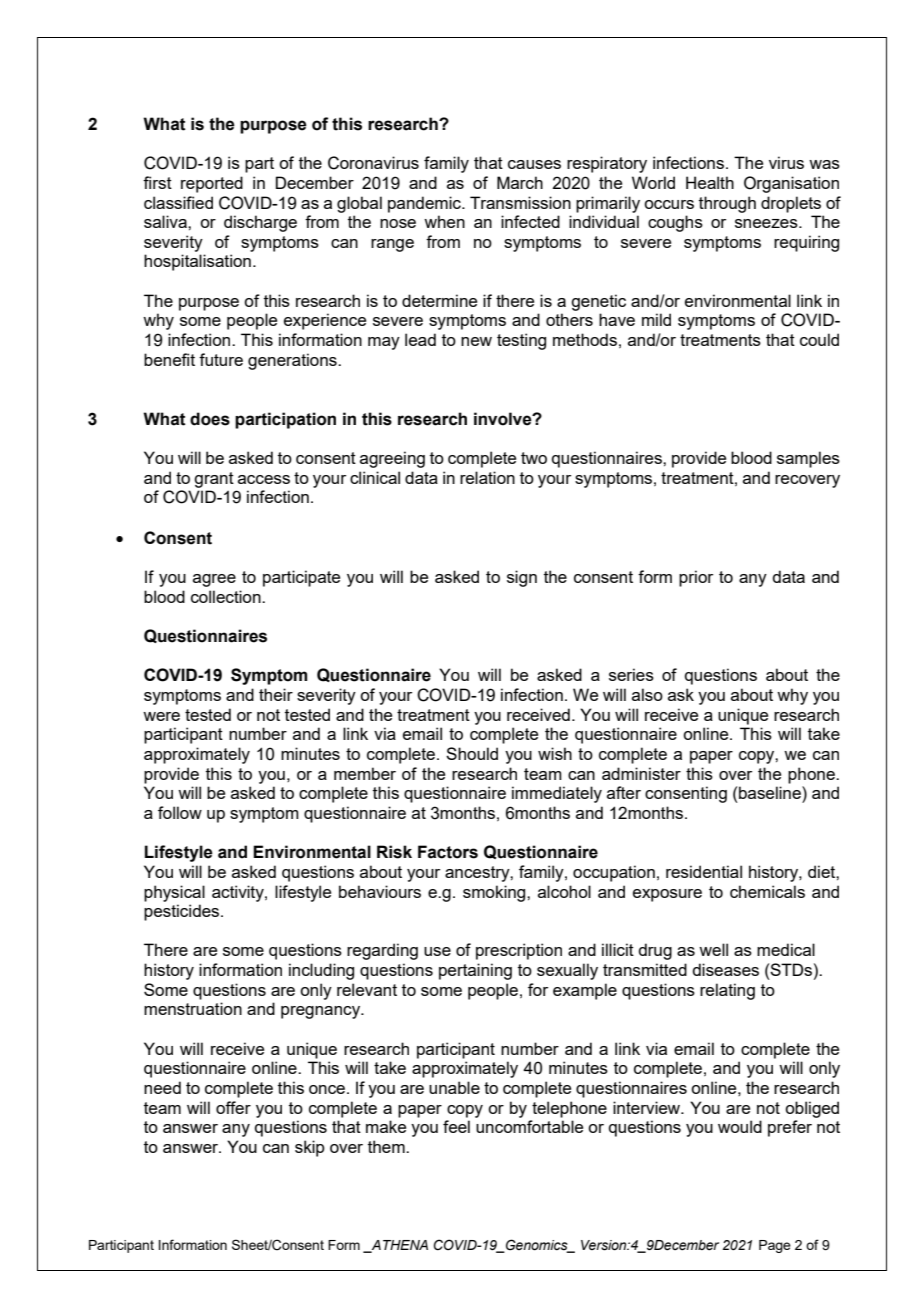  I want to click on skip, so click(310, 1148).
